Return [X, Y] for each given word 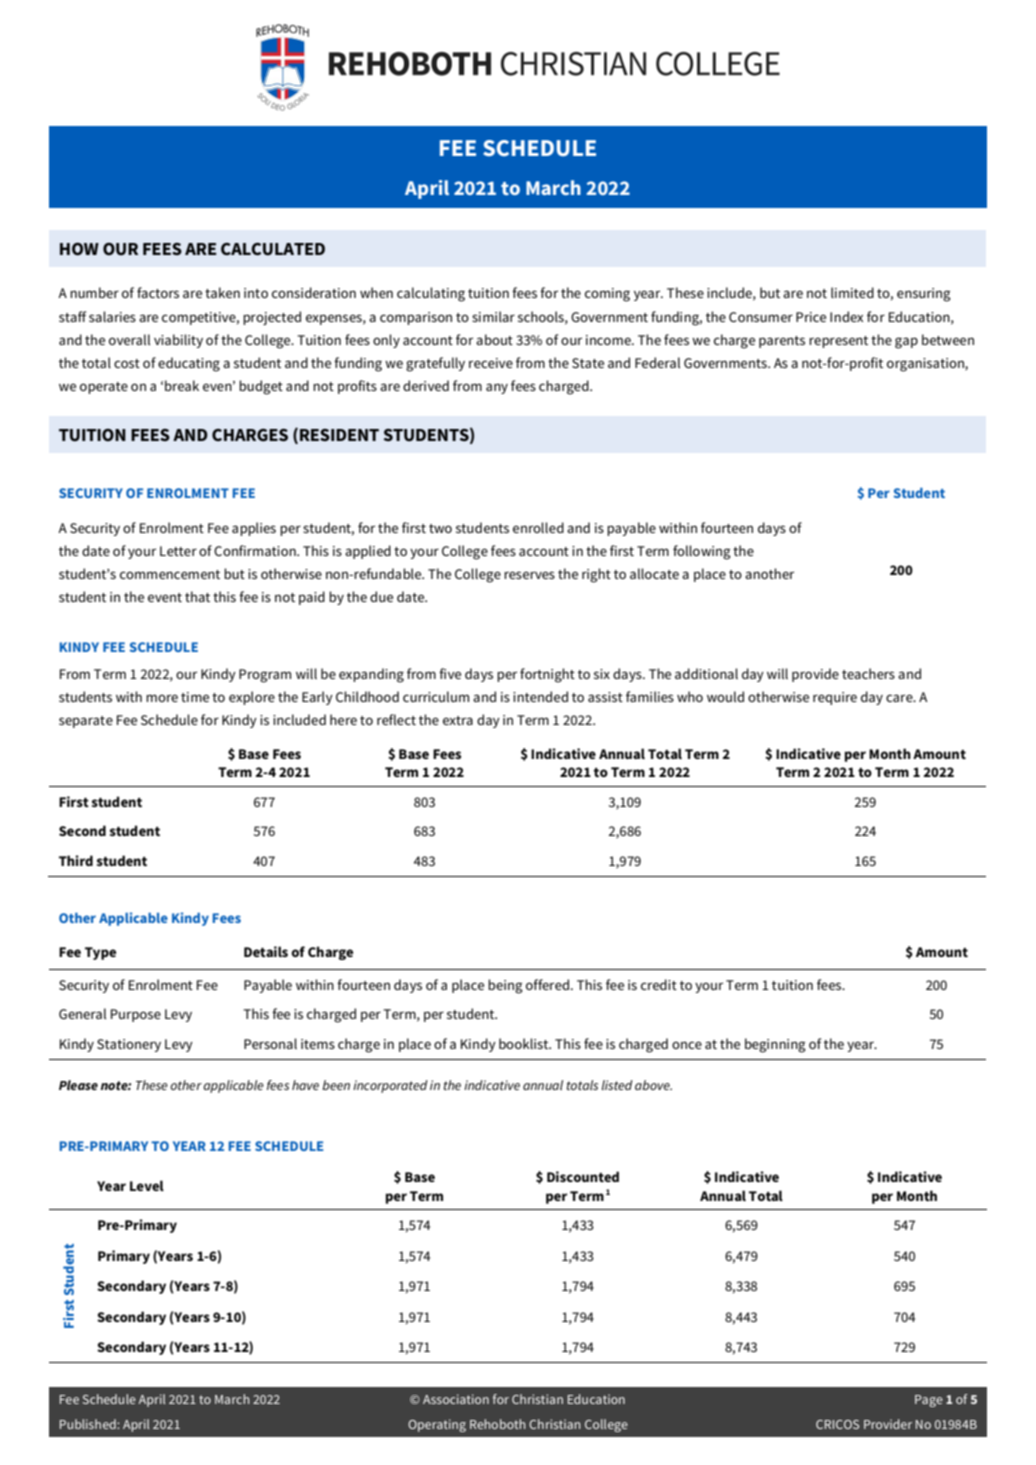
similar [493, 316]
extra [458, 720]
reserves [529, 575]
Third [76, 860]
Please [78, 1085]
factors [158, 292]
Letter [178, 551]
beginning [775, 1045]
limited [852, 292]
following [702, 552]
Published [89, 1424]
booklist [525, 1043]
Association [456, 1399]
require [835, 698]
